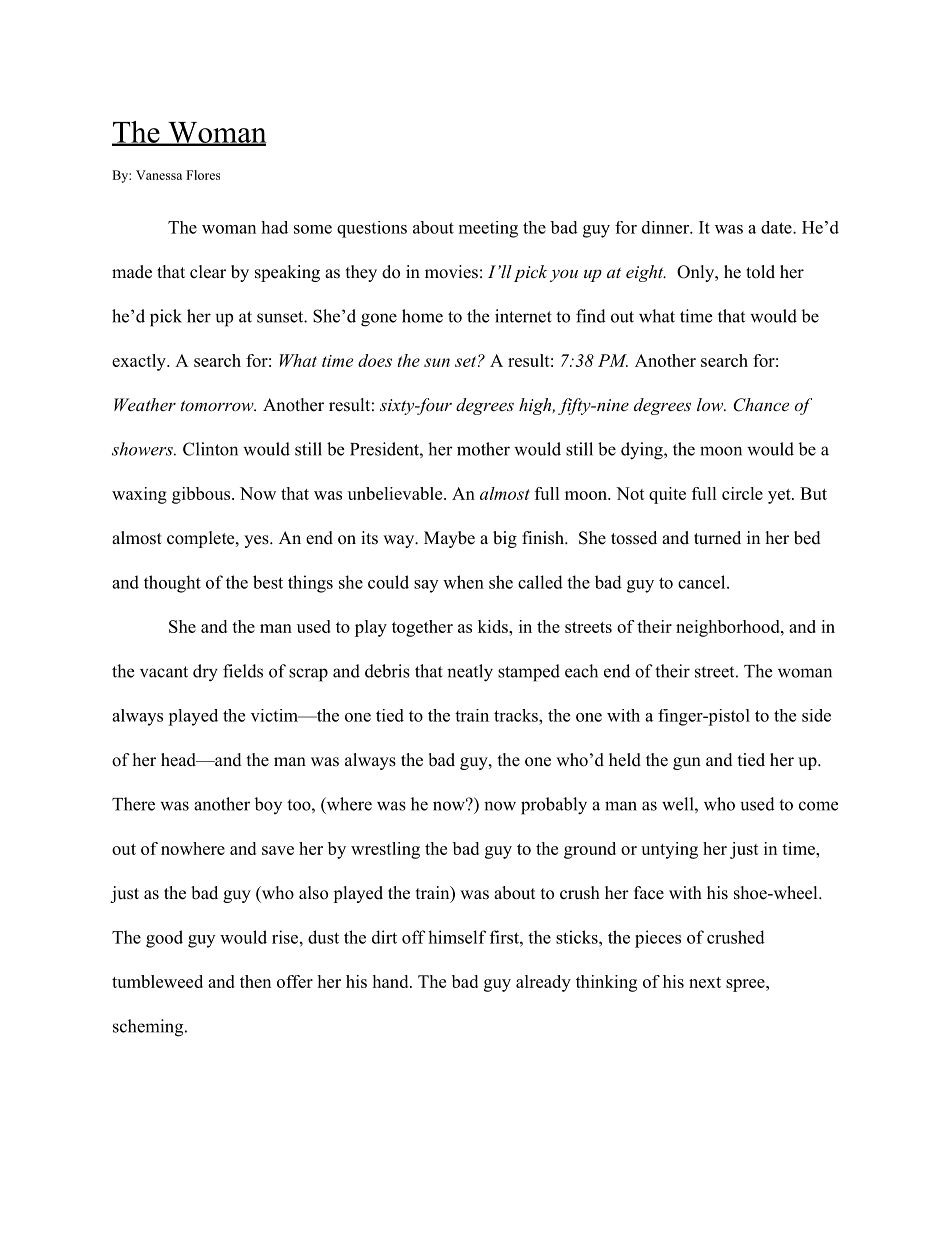  What do you see at coordinates (777, 227) in the page?
I see `date` at bounding box center [777, 227].
